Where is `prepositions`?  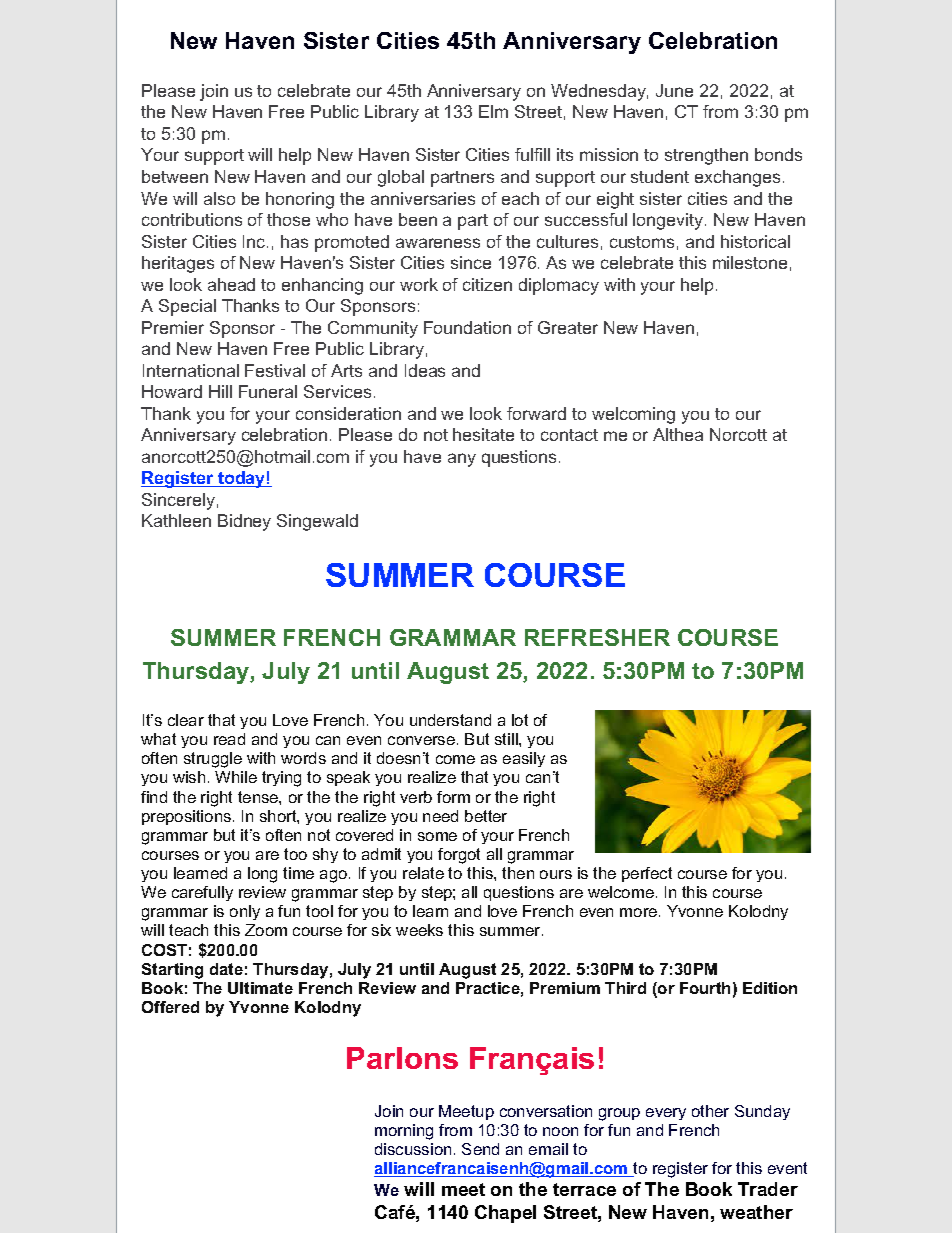
prepositions is located at coordinates (186, 817).
